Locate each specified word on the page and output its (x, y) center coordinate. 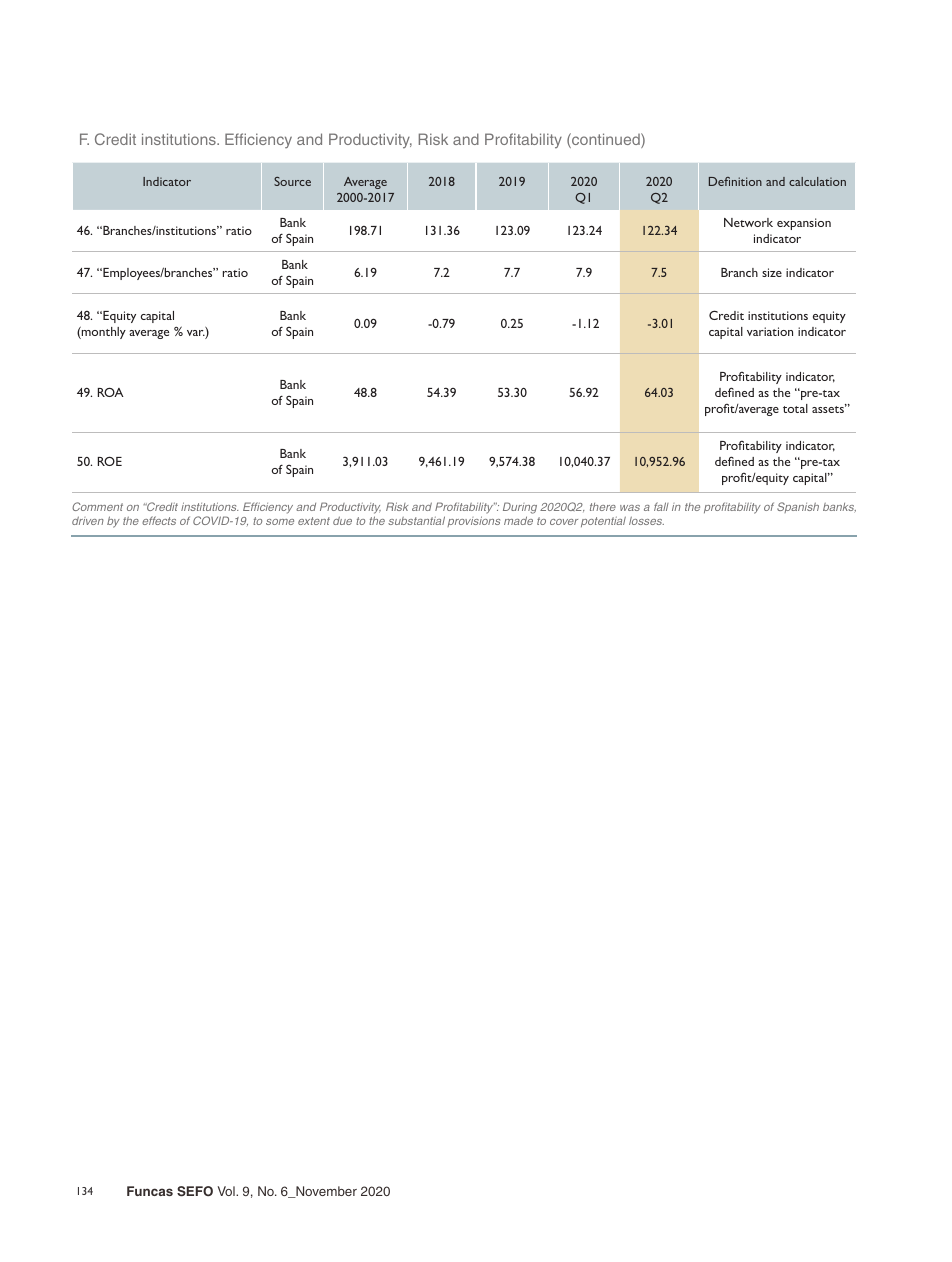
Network (748, 222)
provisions (473, 521)
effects (159, 520)
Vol (227, 1191)
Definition (735, 181)
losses (646, 521)
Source (292, 181)
